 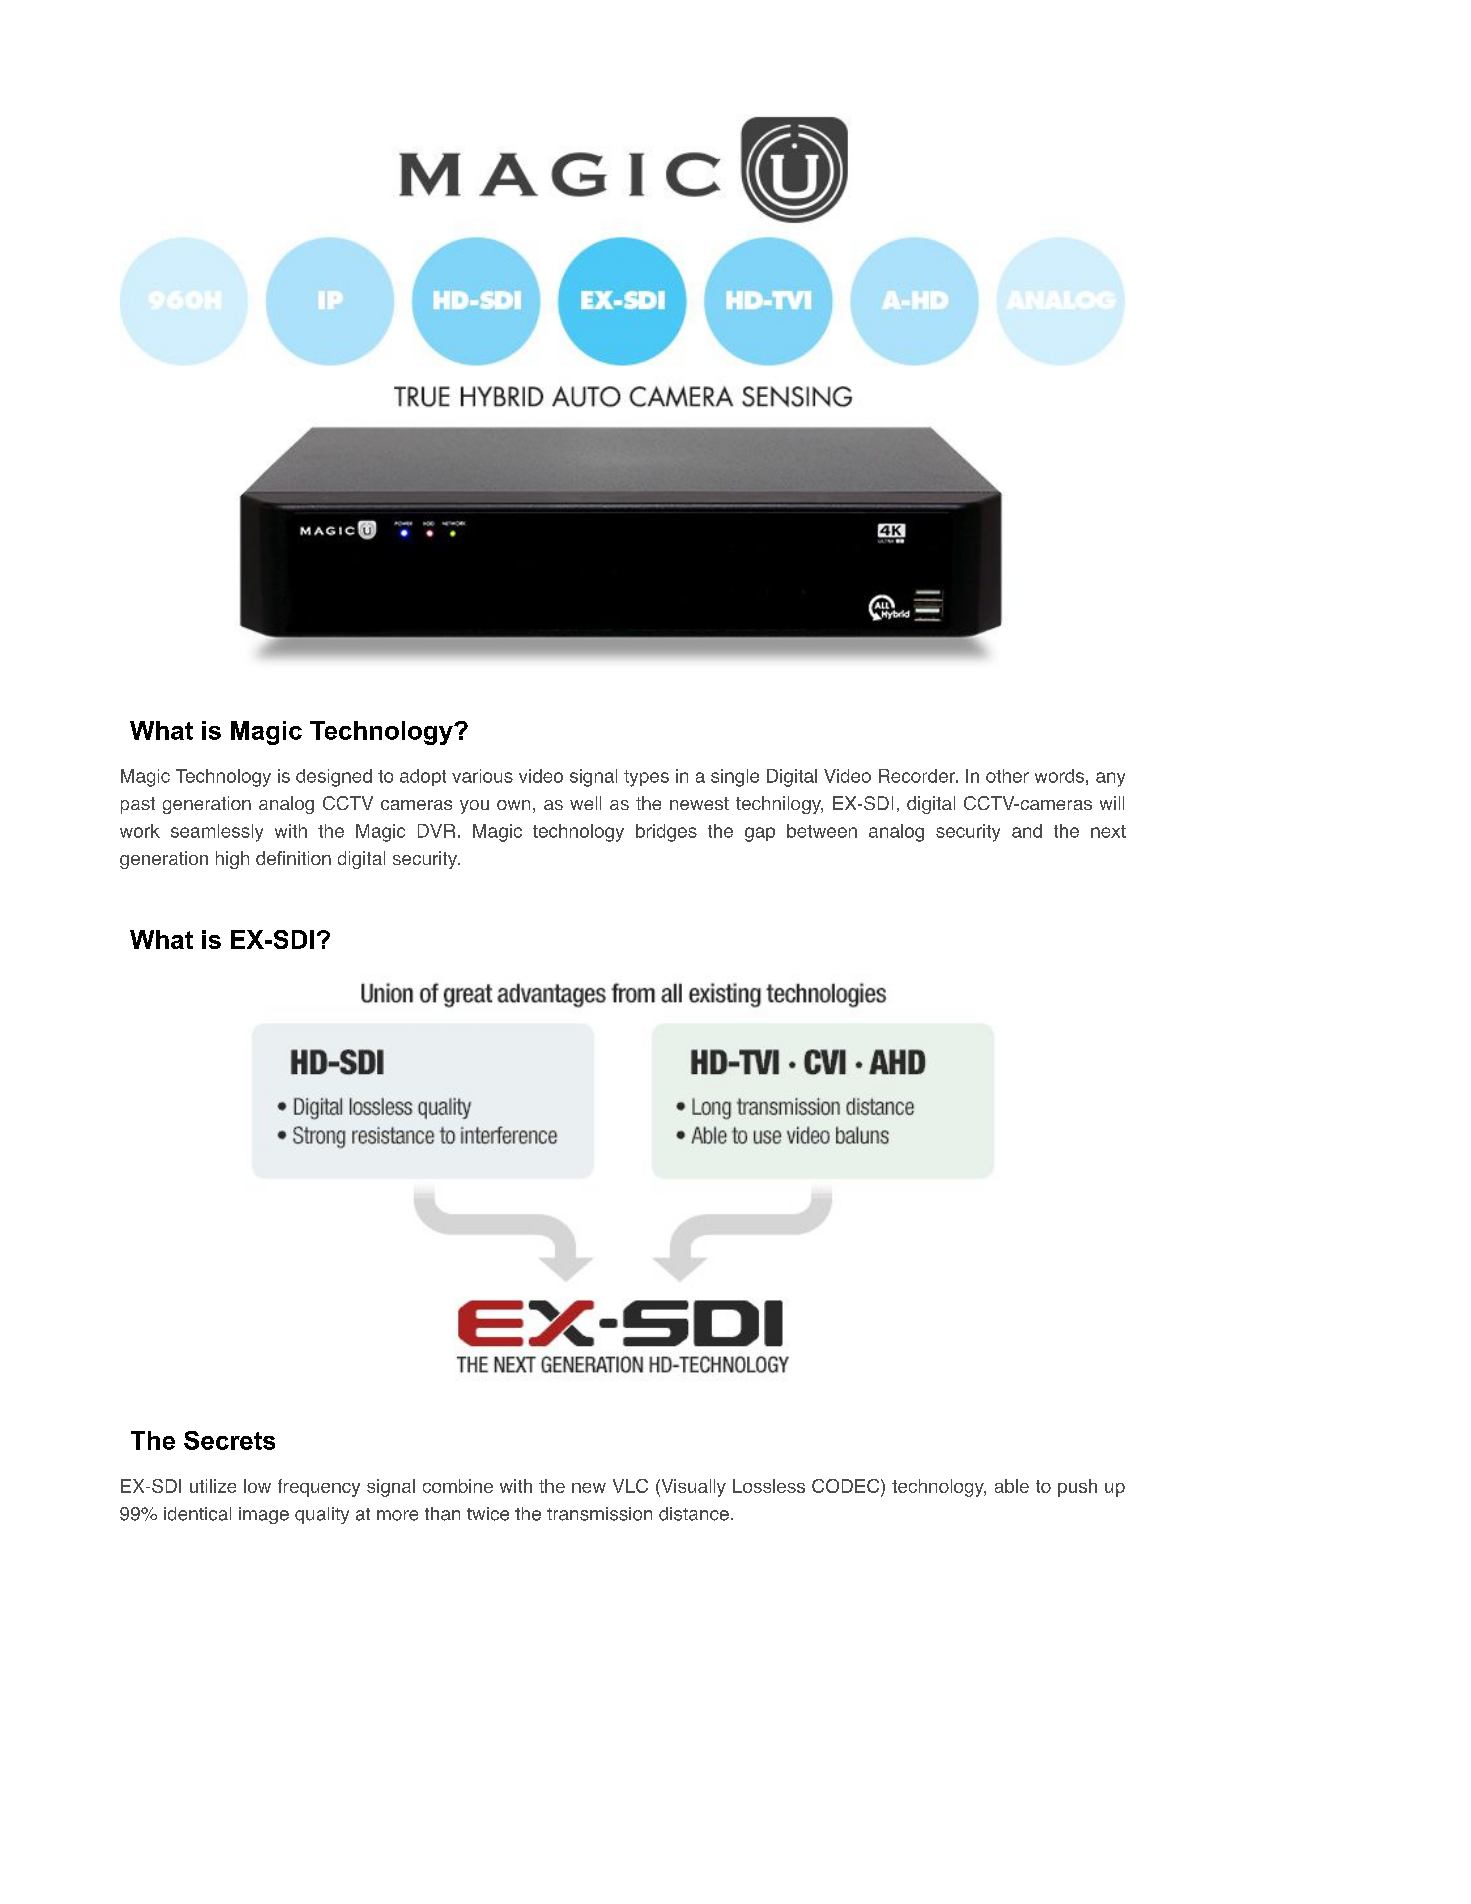 I want to click on high, so click(x=232, y=860).
